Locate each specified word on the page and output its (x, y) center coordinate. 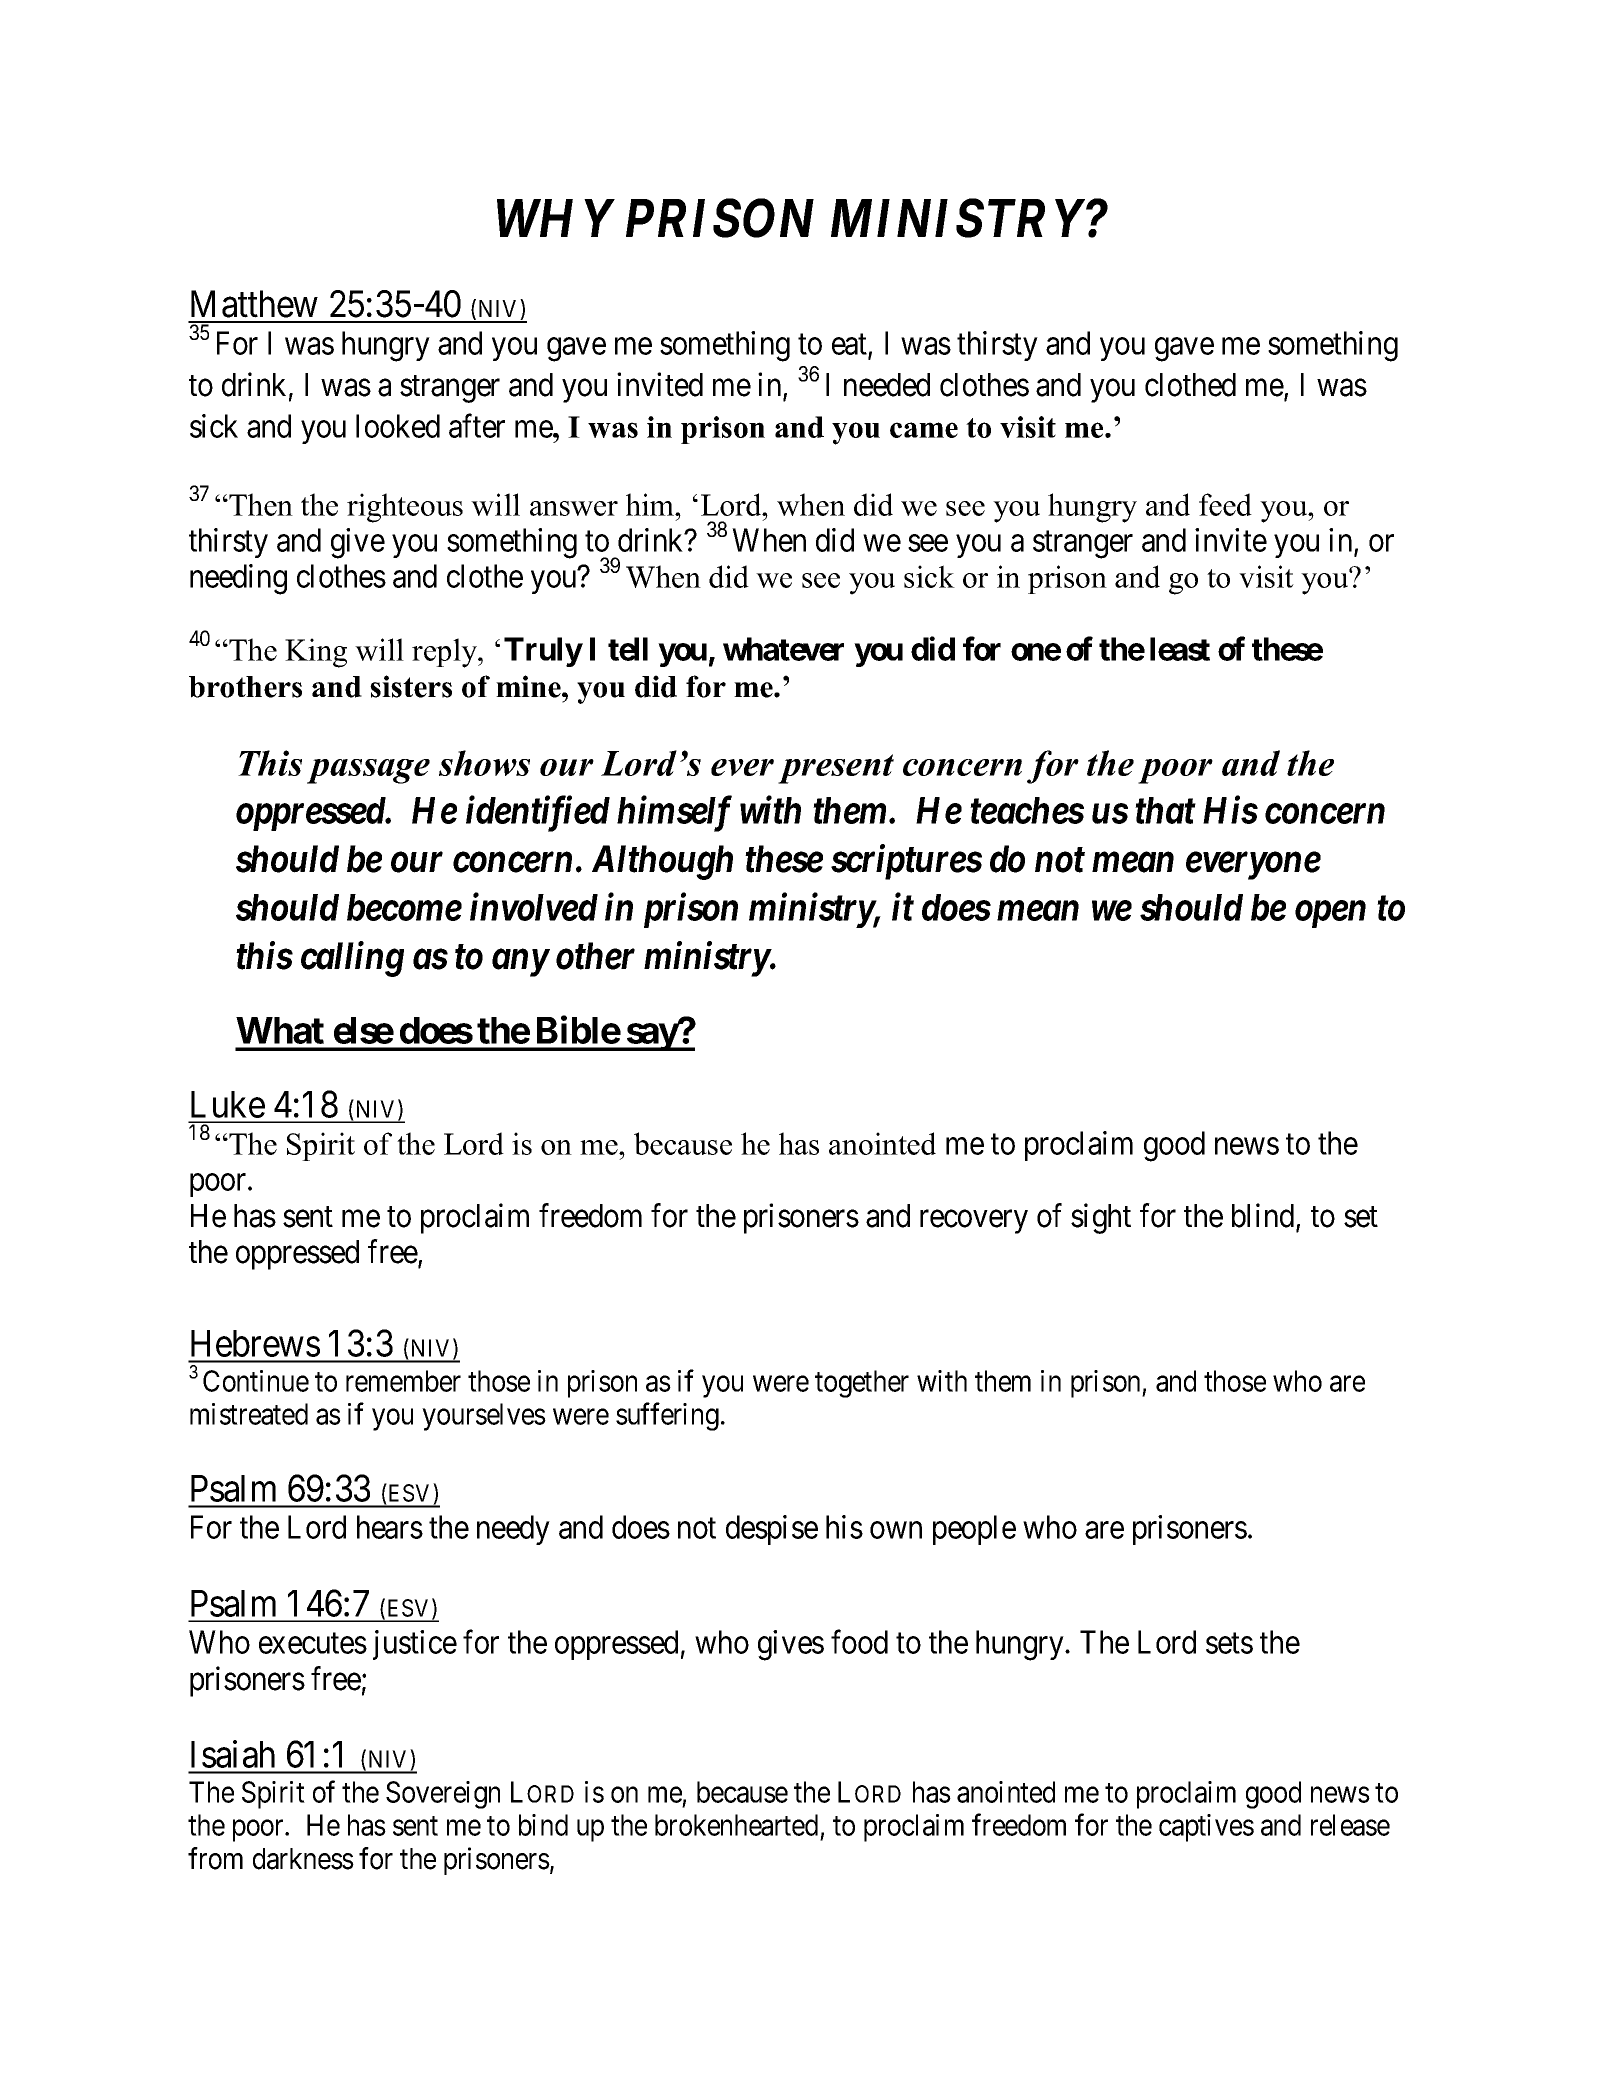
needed (887, 385)
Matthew (254, 304)
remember (403, 1381)
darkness (303, 1859)
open (1330, 914)
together (862, 1384)
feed (1225, 504)
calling (352, 959)
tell (628, 649)
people (974, 1530)
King (316, 653)
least (1180, 649)
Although (662, 862)
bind (543, 1825)
